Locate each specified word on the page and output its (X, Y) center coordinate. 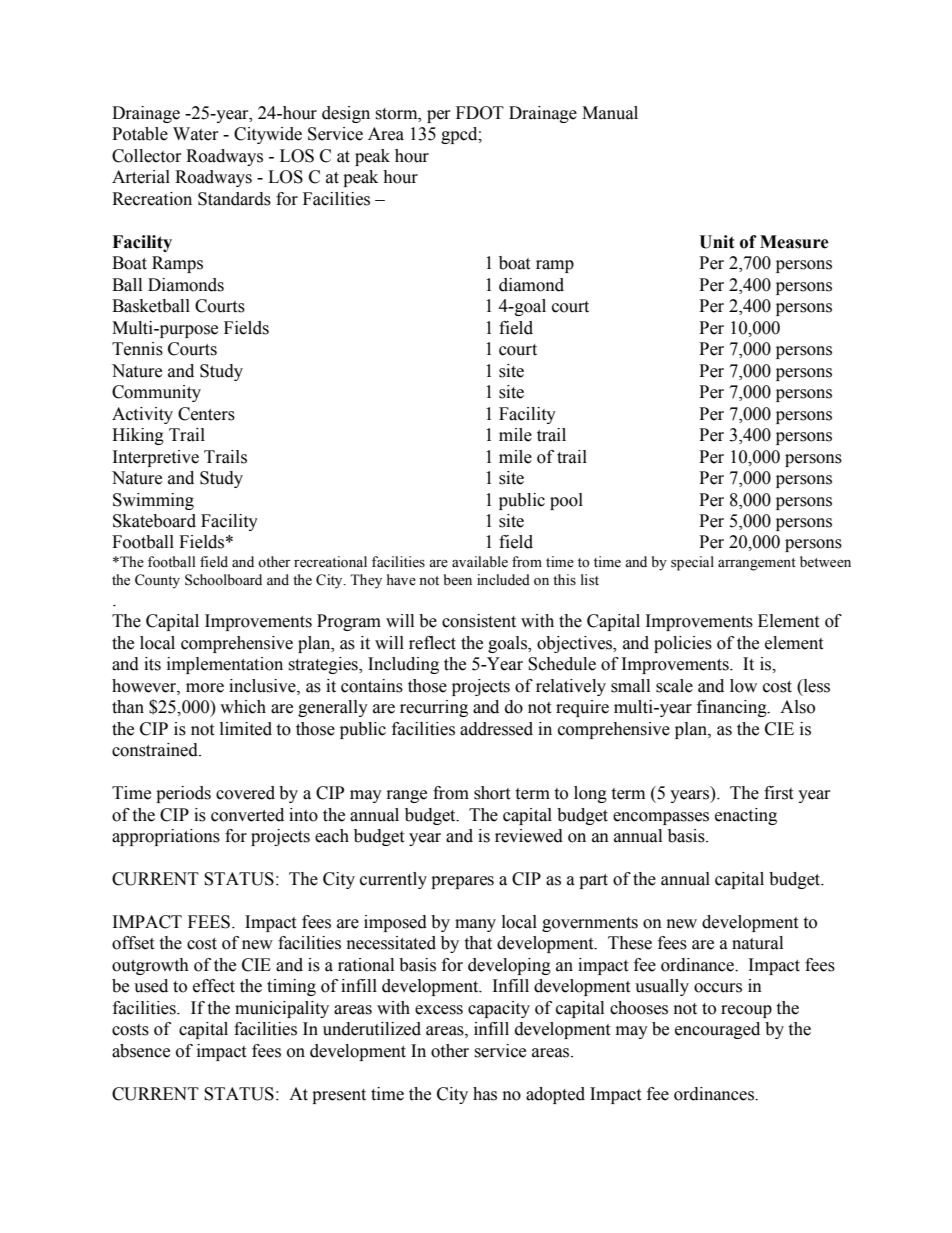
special (692, 563)
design (346, 114)
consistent (479, 621)
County (157, 581)
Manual (610, 113)
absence (141, 1051)
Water (196, 134)
